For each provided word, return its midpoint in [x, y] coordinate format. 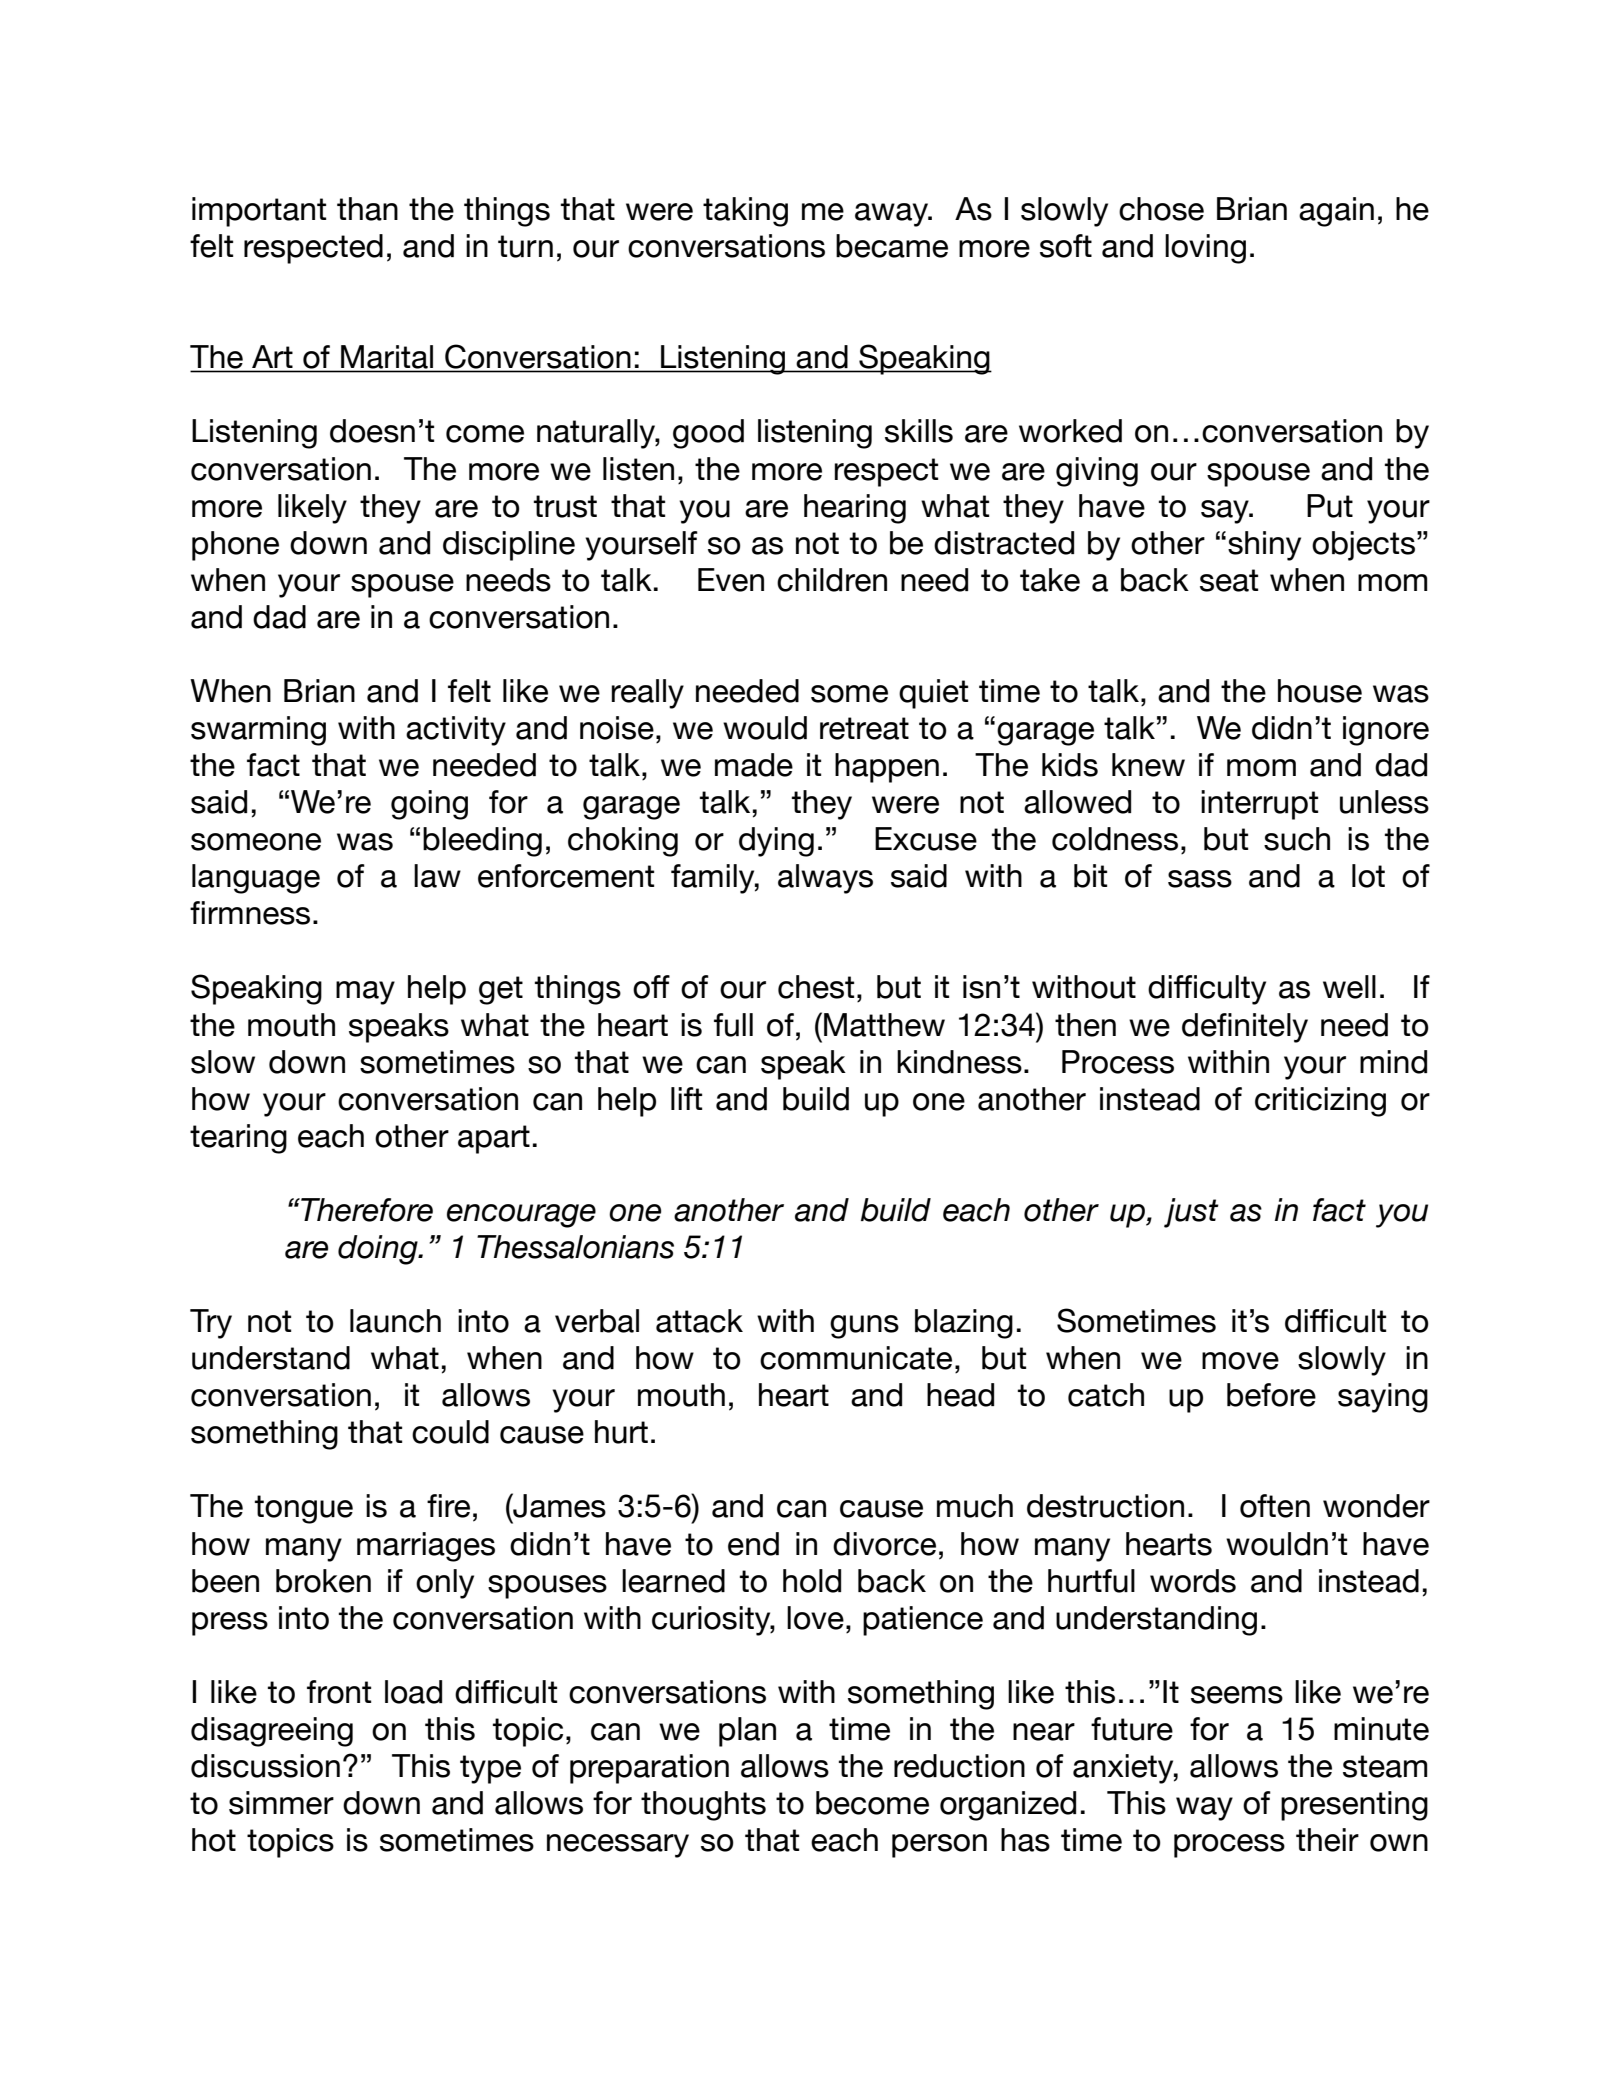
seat [1229, 580]
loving [1205, 249]
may [365, 993]
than [367, 209]
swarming [258, 731]
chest [816, 987]
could [450, 1432]
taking [745, 212]
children [832, 580]
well [1349, 987]
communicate [856, 1358]
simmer [281, 1803]
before [1271, 1395]
